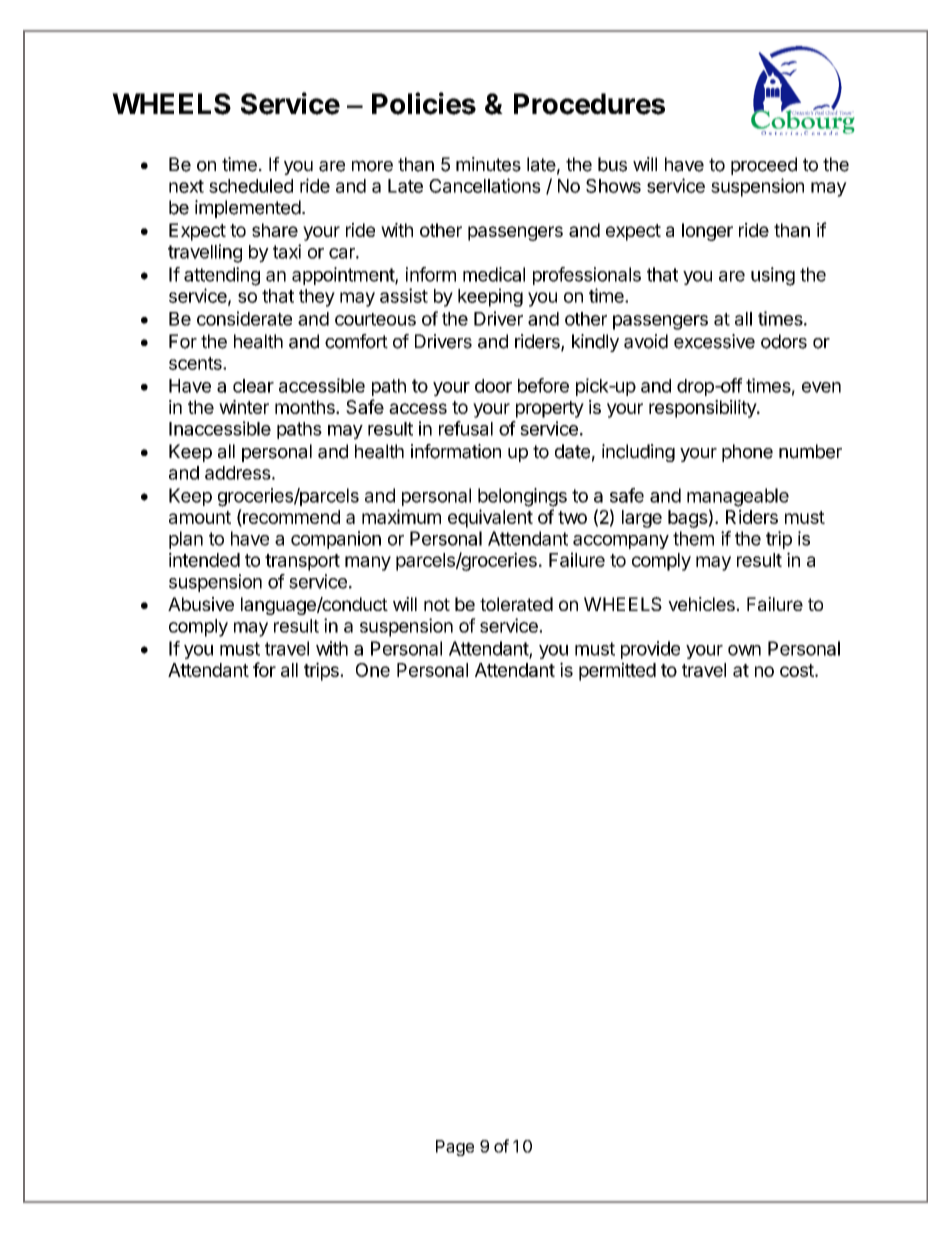 This screenshot has height=1233, width=952. Describe the element at coordinates (744, 650) in the screenshot. I see `own` at that location.
